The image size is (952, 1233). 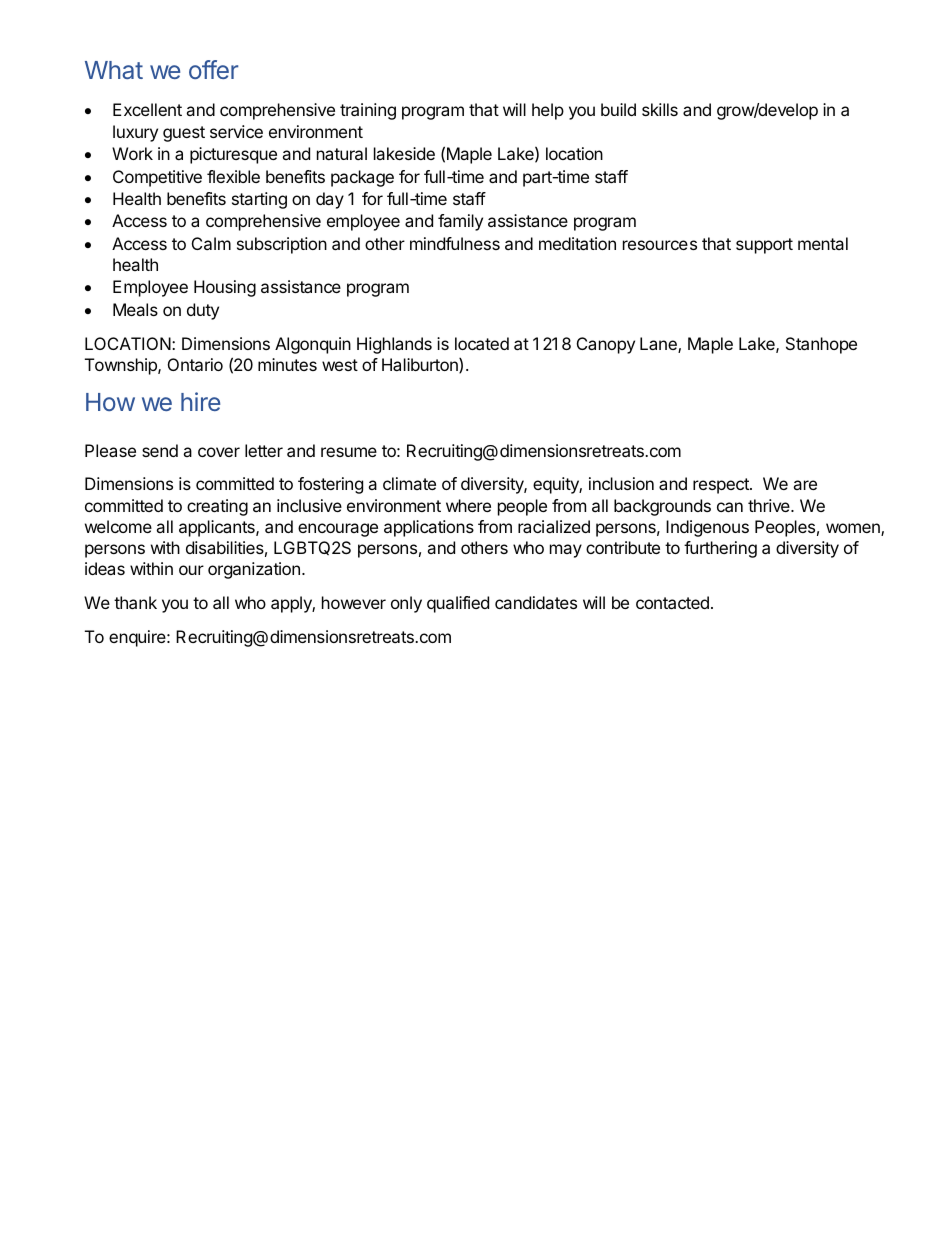 What do you see at coordinates (135, 602) in the screenshot?
I see `thank` at bounding box center [135, 602].
